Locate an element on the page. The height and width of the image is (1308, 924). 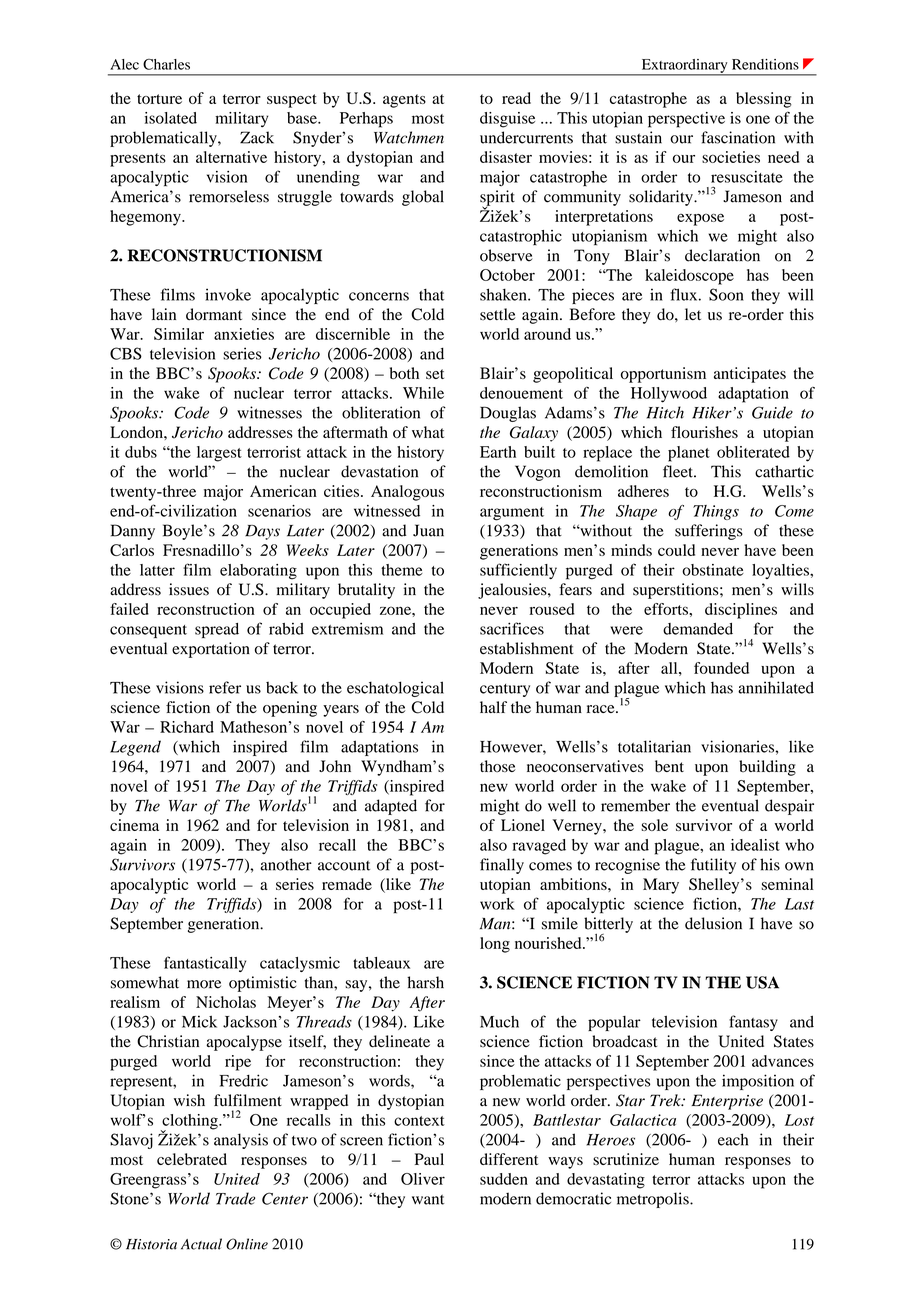
want is located at coordinates (428, 1200).
